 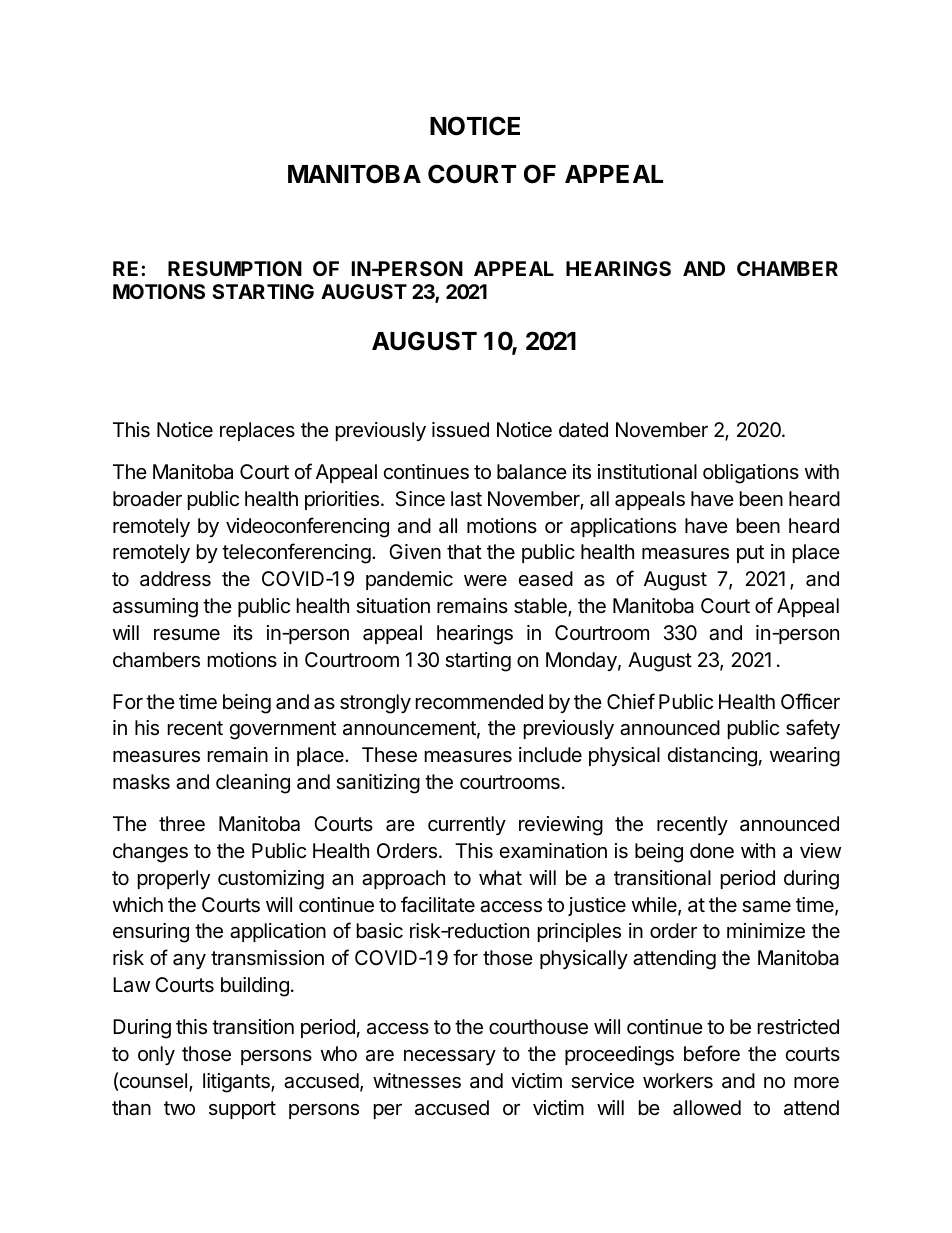 What do you see at coordinates (450, 1057) in the page?
I see `necessary` at bounding box center [450, 1057].
